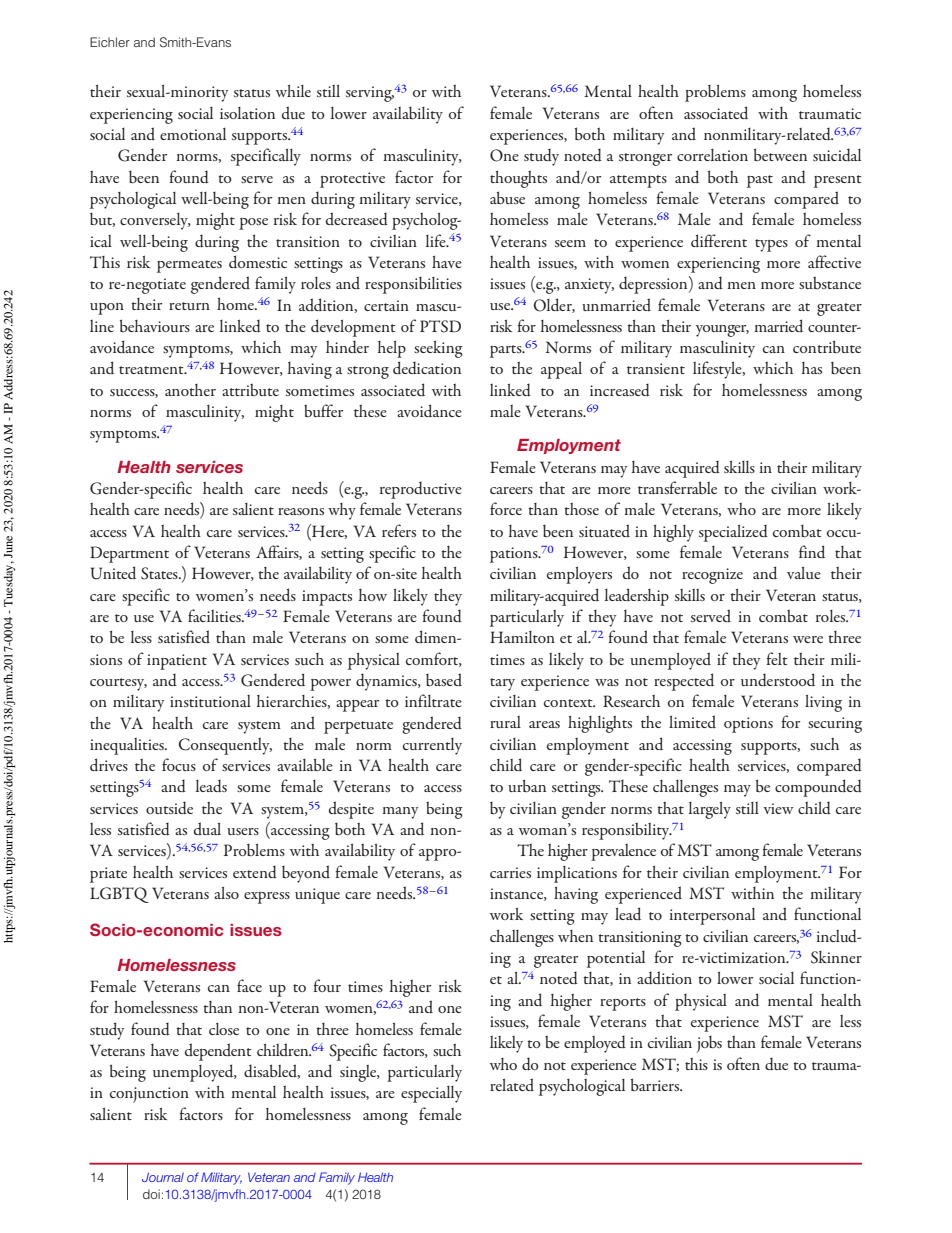 Image resolution: width=952 pixels, height=1233 pixels. What do you see at coordinates (193, 134) in the screenshot?
I see `emotional` at bounding box center [193, 134].
